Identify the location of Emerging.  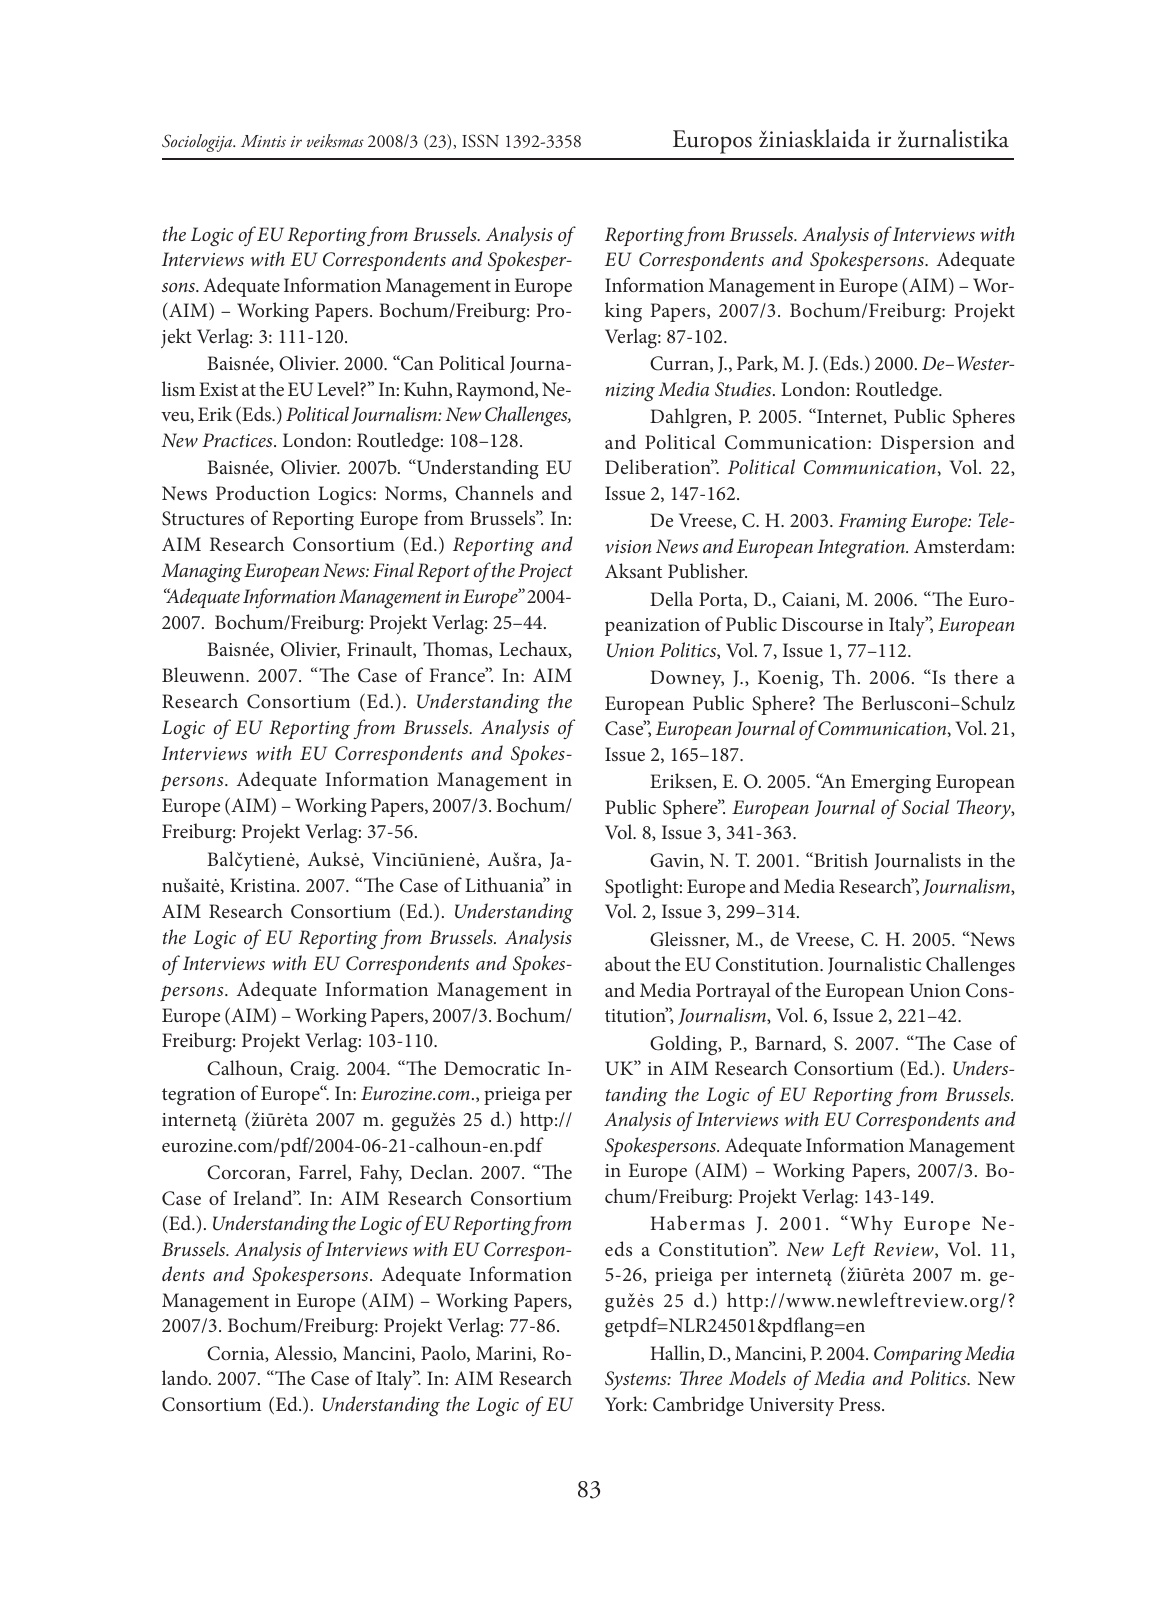
(891, 784).
